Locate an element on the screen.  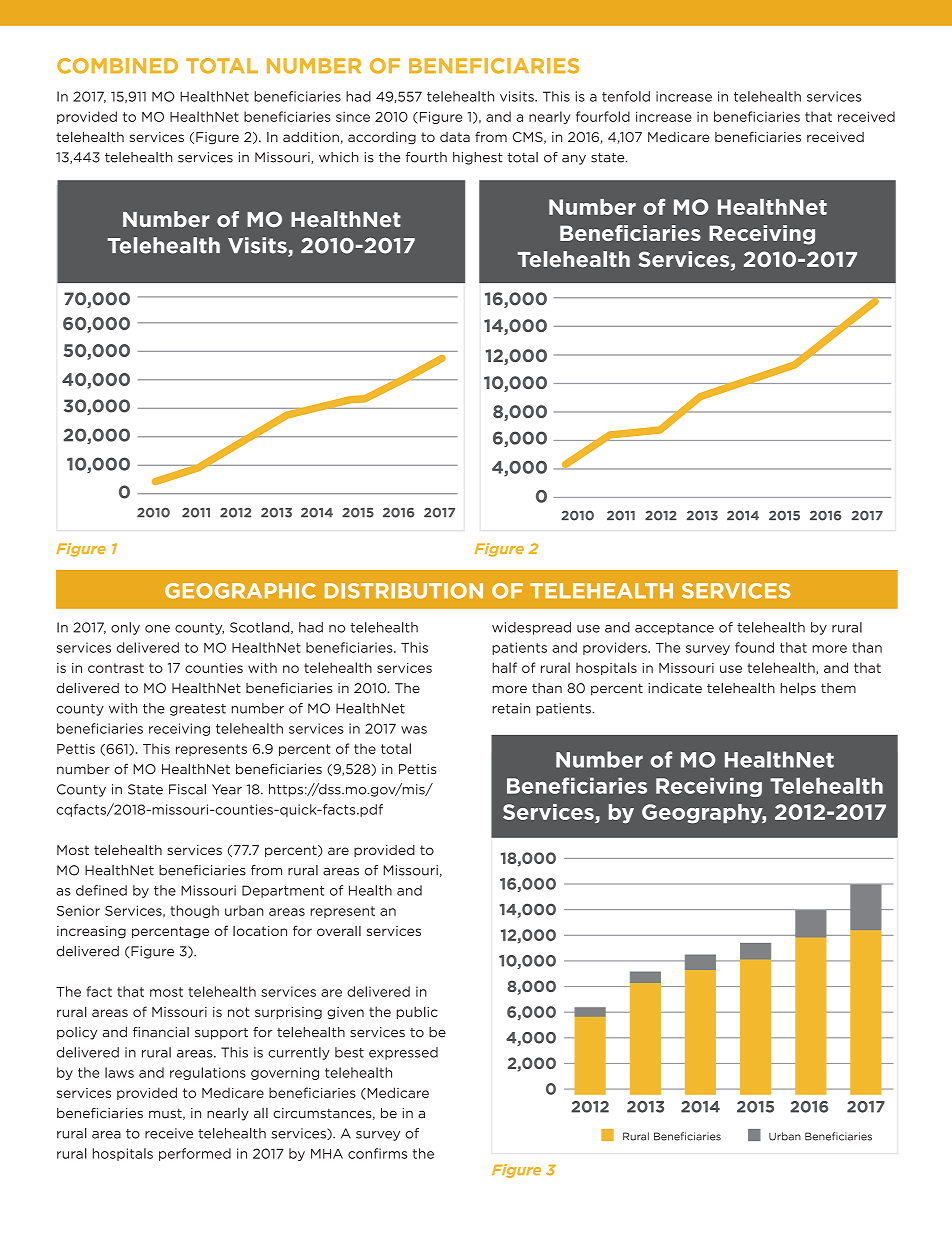
DISTRIBUTION is located at coordinates (404, 591).
